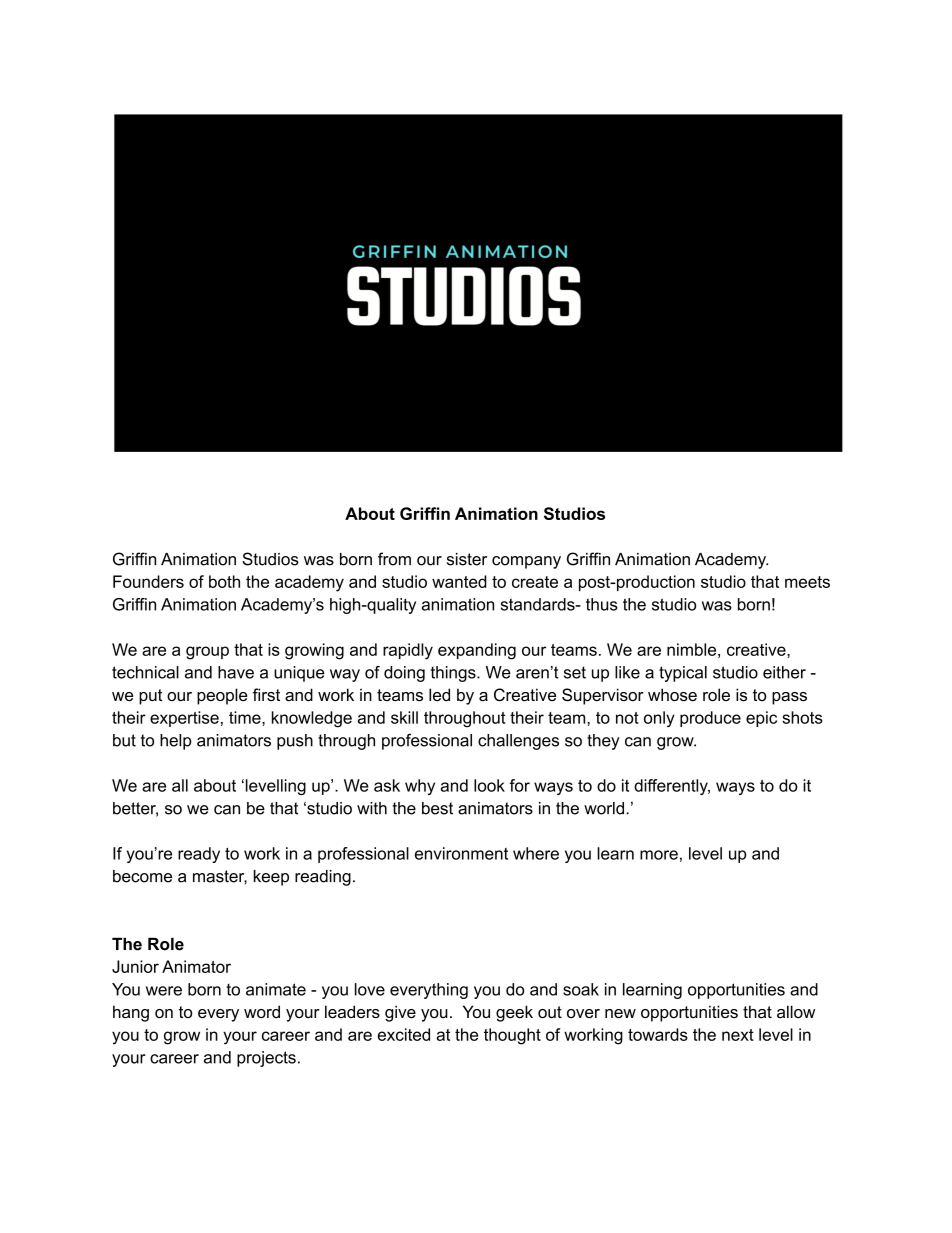 The image size is (952, 1233). Describe the element at coordinates (512, 1036) in the screenshot. I see `thought` at that location.
